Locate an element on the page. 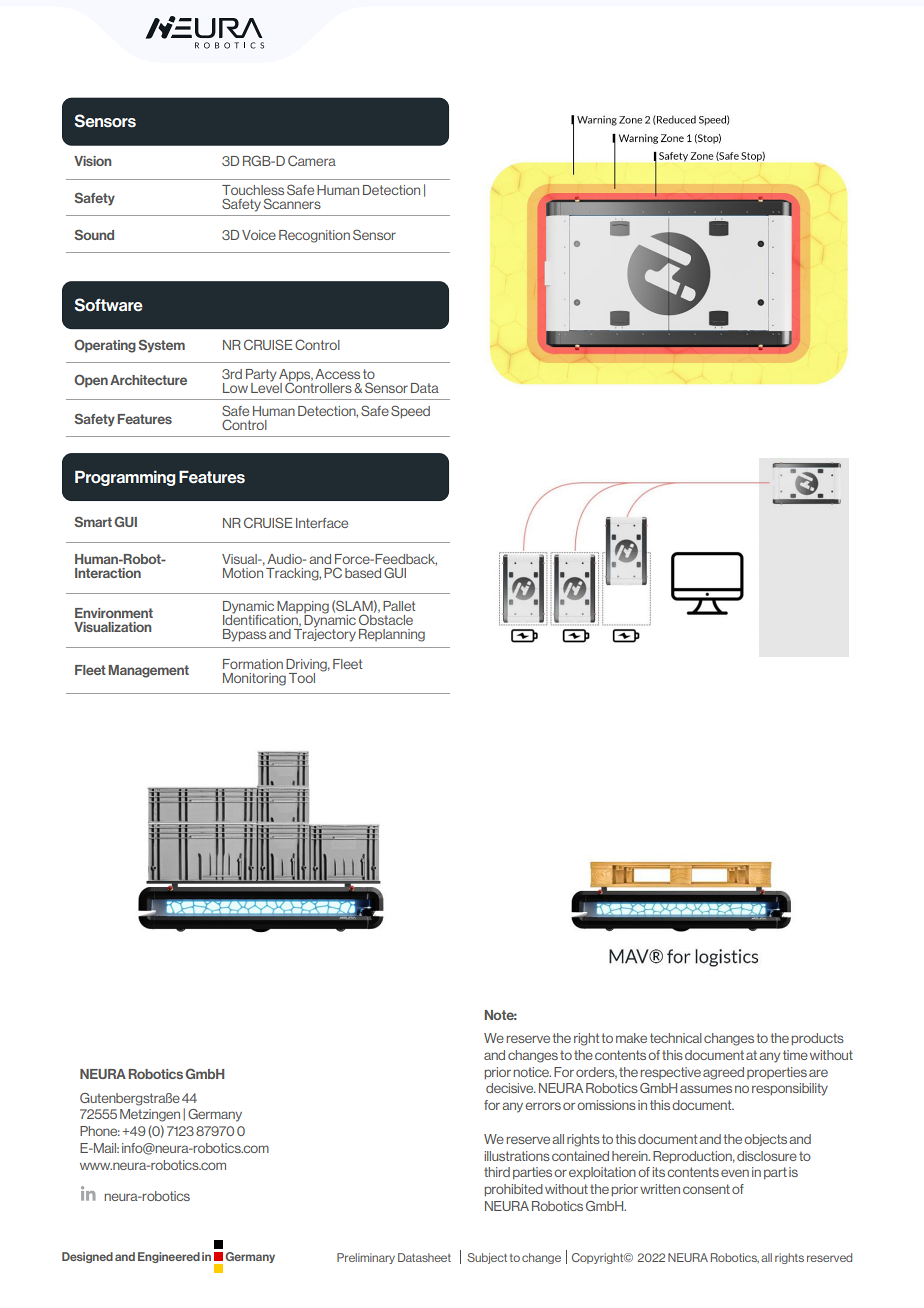  Tool is located at coordinates (302, 678).
